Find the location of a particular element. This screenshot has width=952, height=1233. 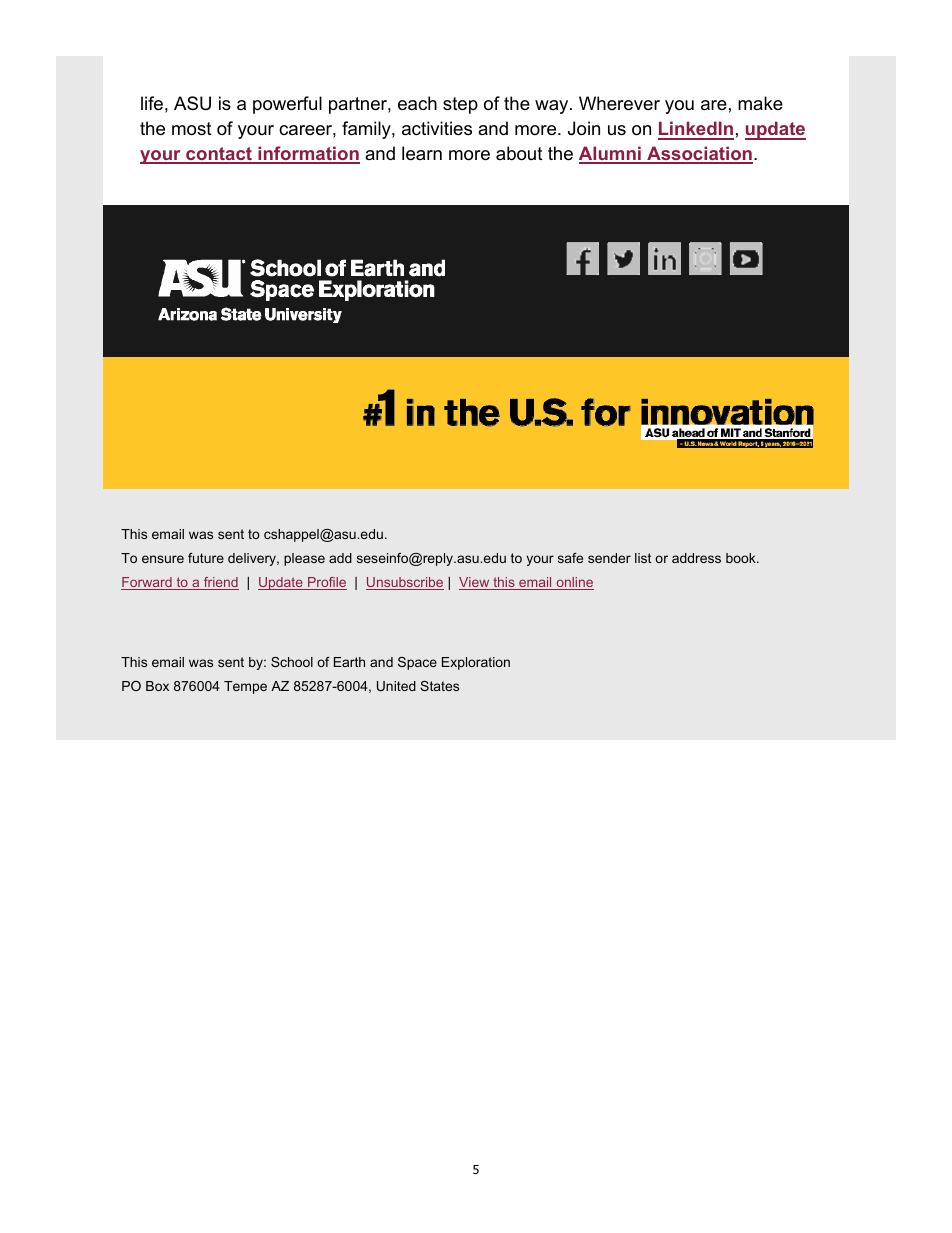

list is located at coordinates (643, 558).
